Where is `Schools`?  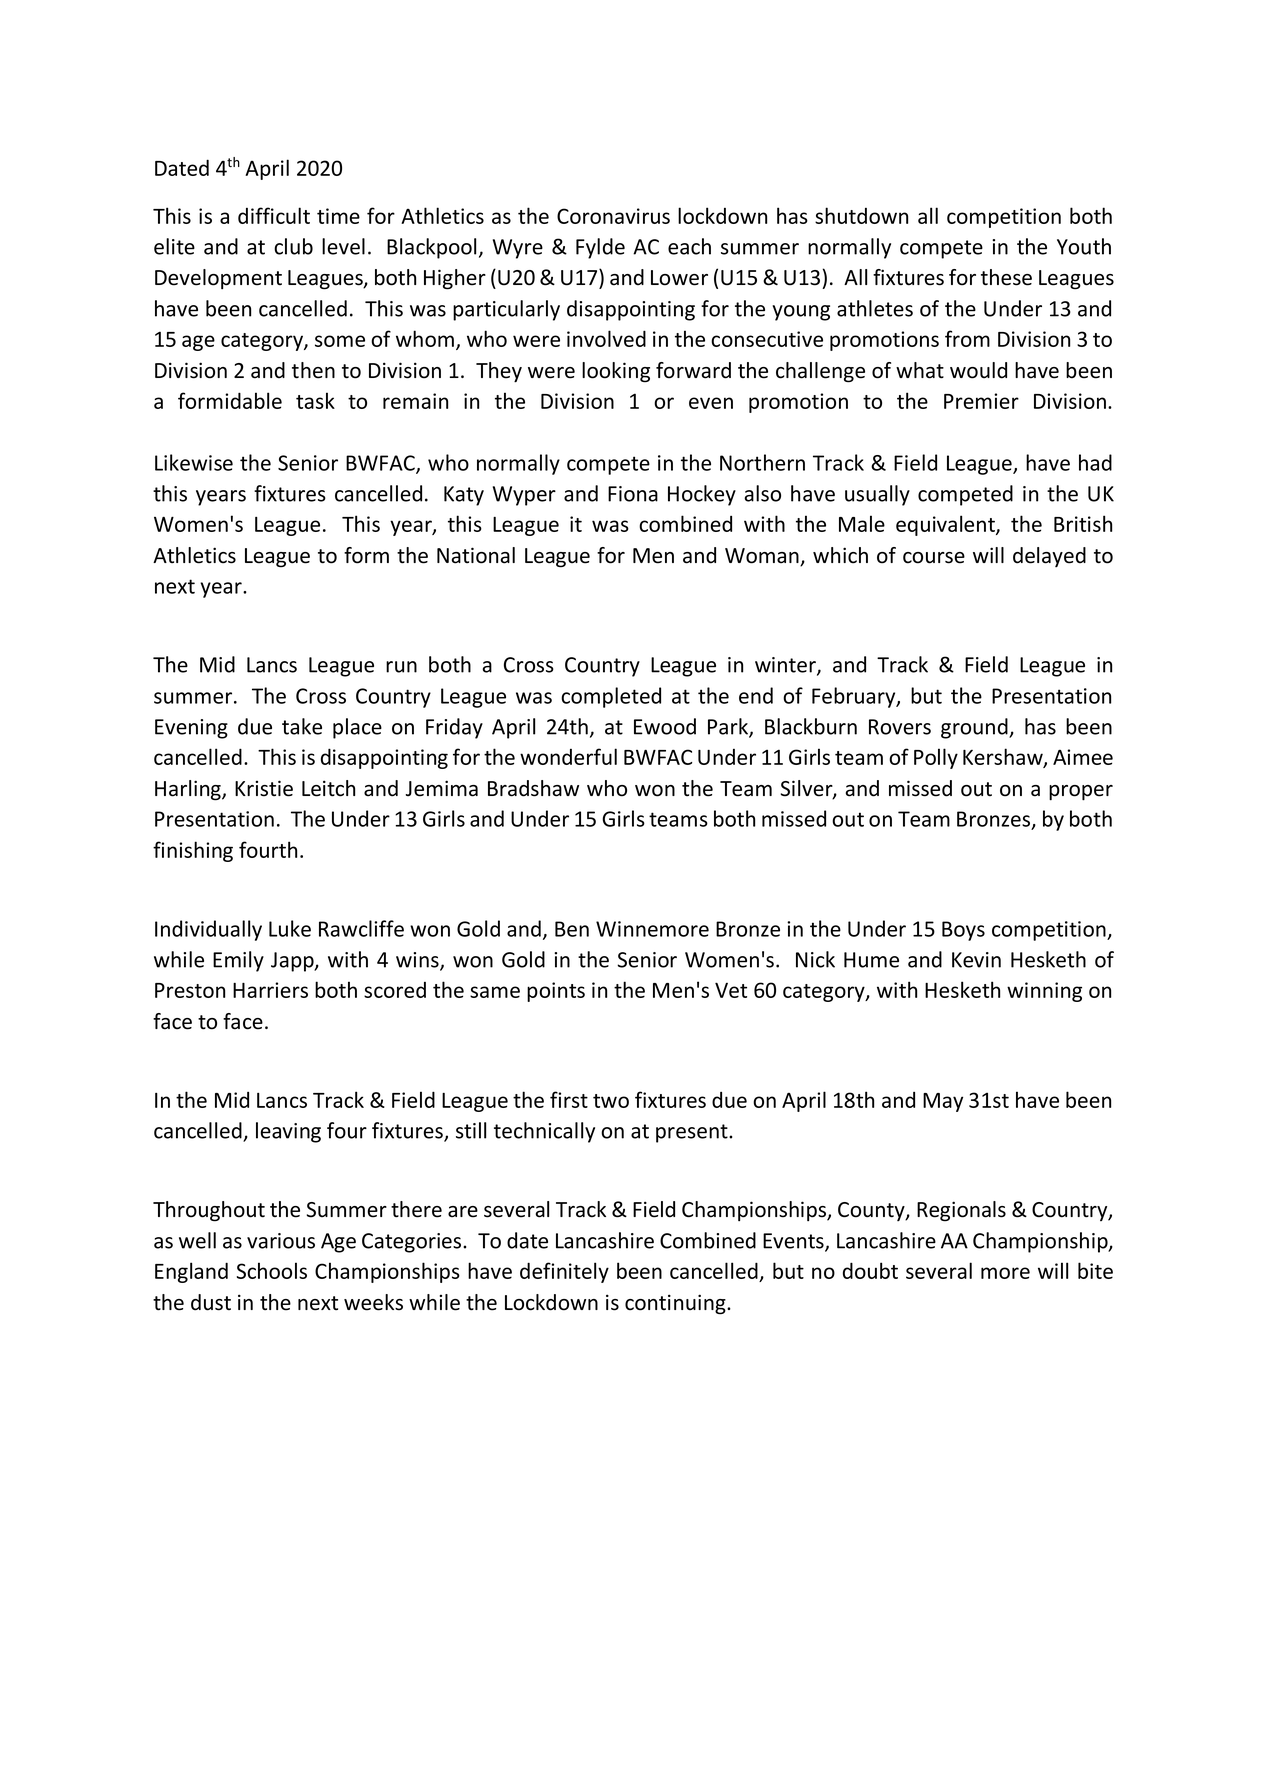 Schools is located at coordinates (272, 1270).
